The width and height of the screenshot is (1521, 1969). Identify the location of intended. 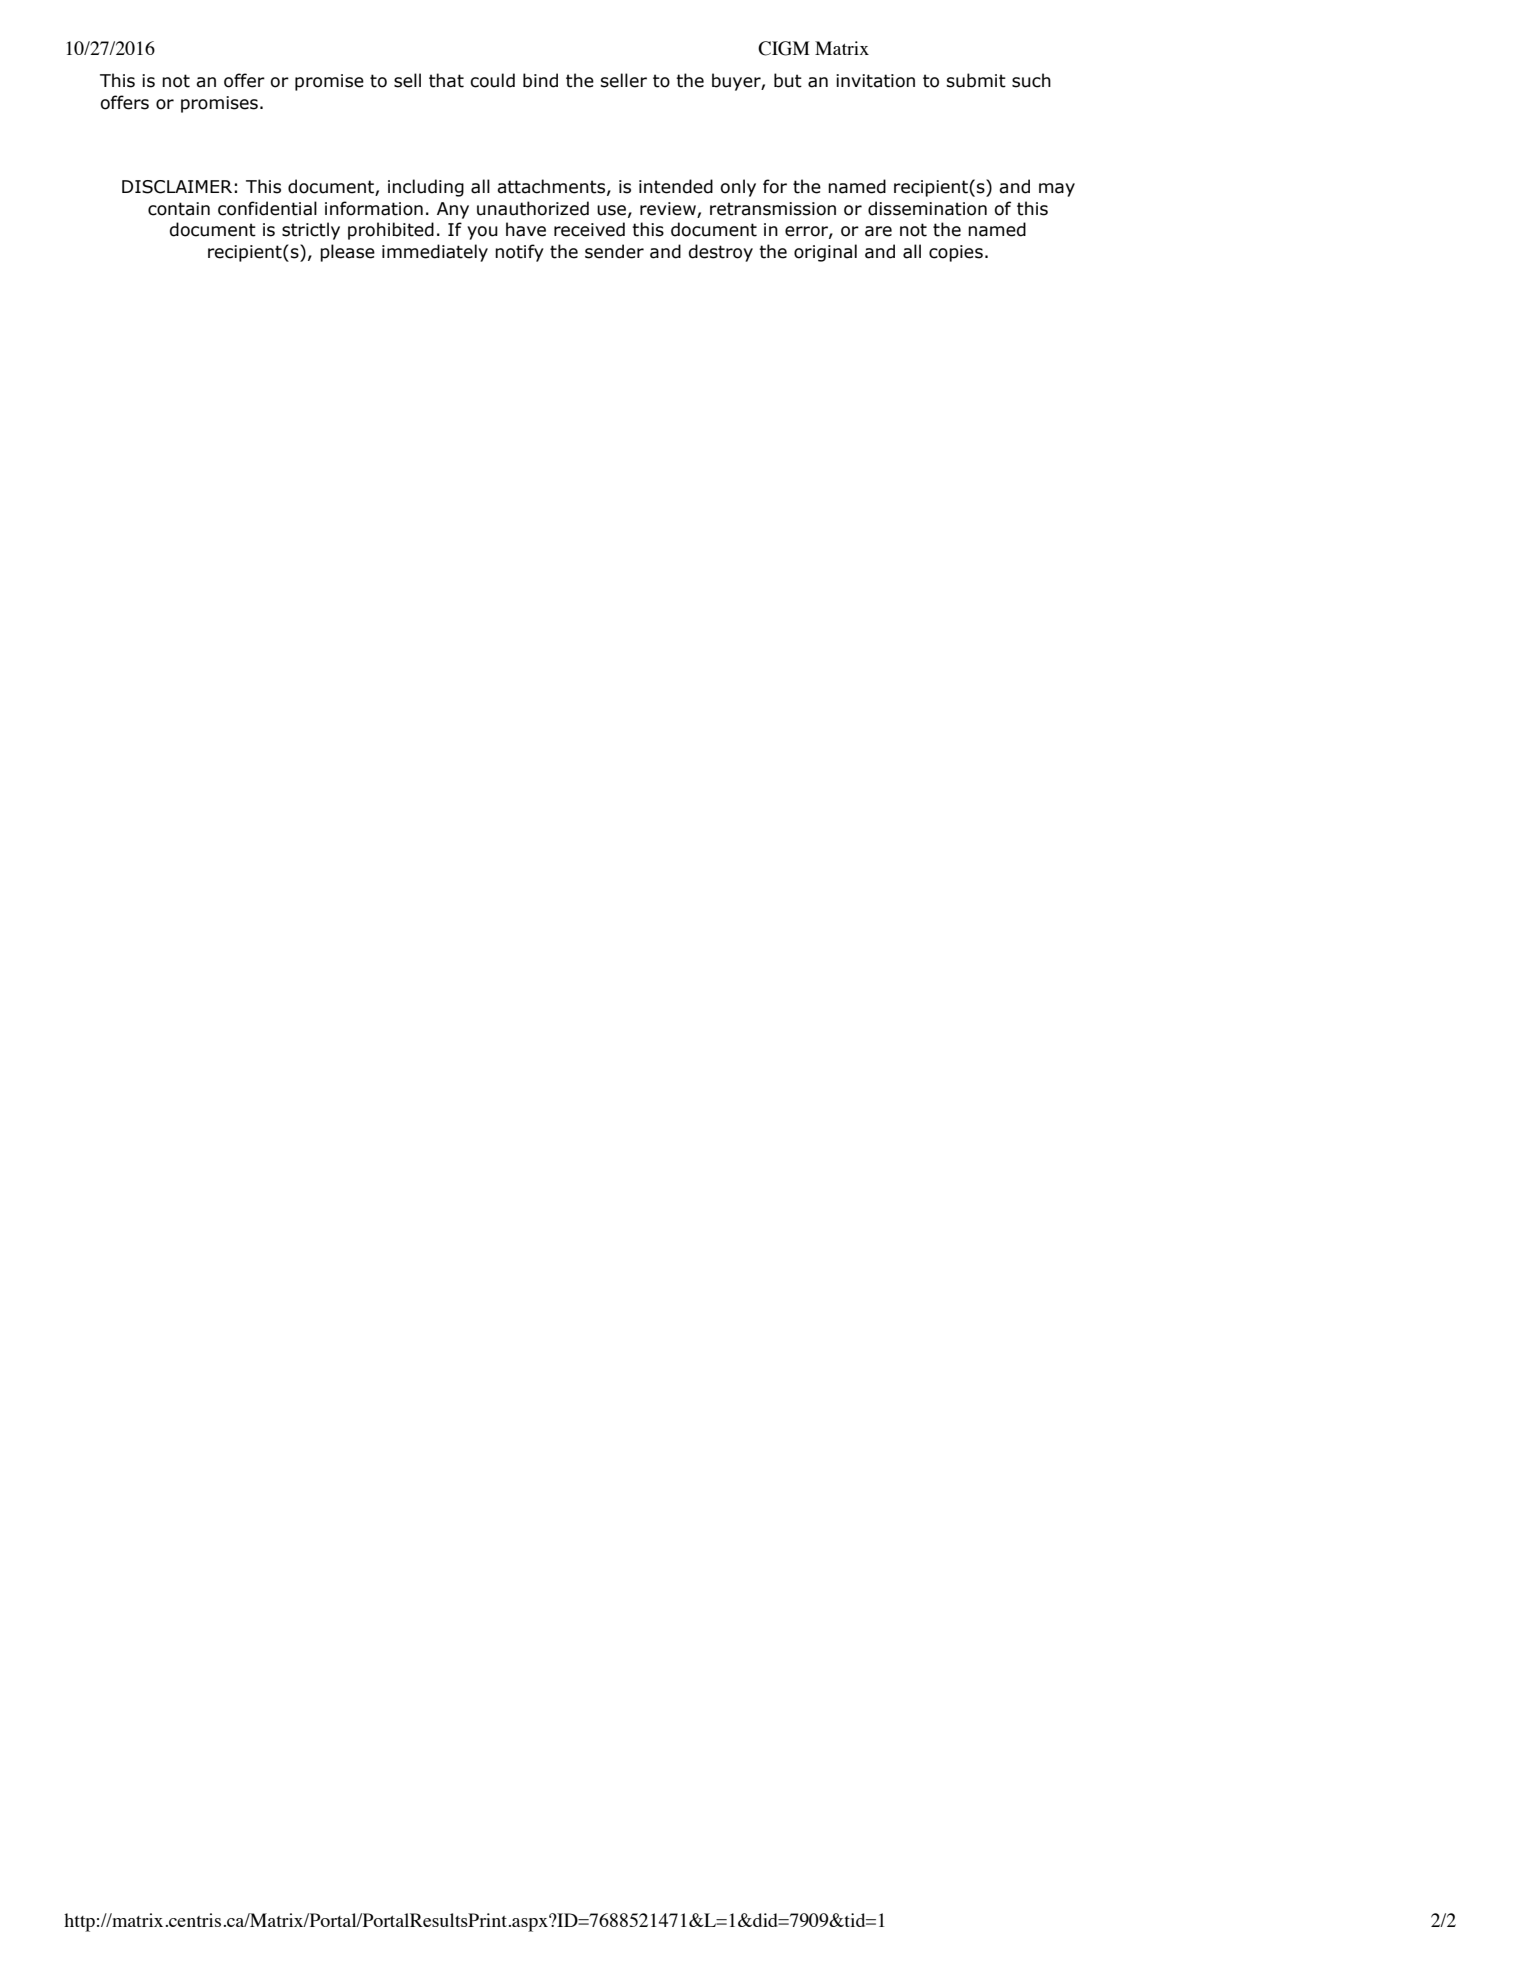
(676, 186).
